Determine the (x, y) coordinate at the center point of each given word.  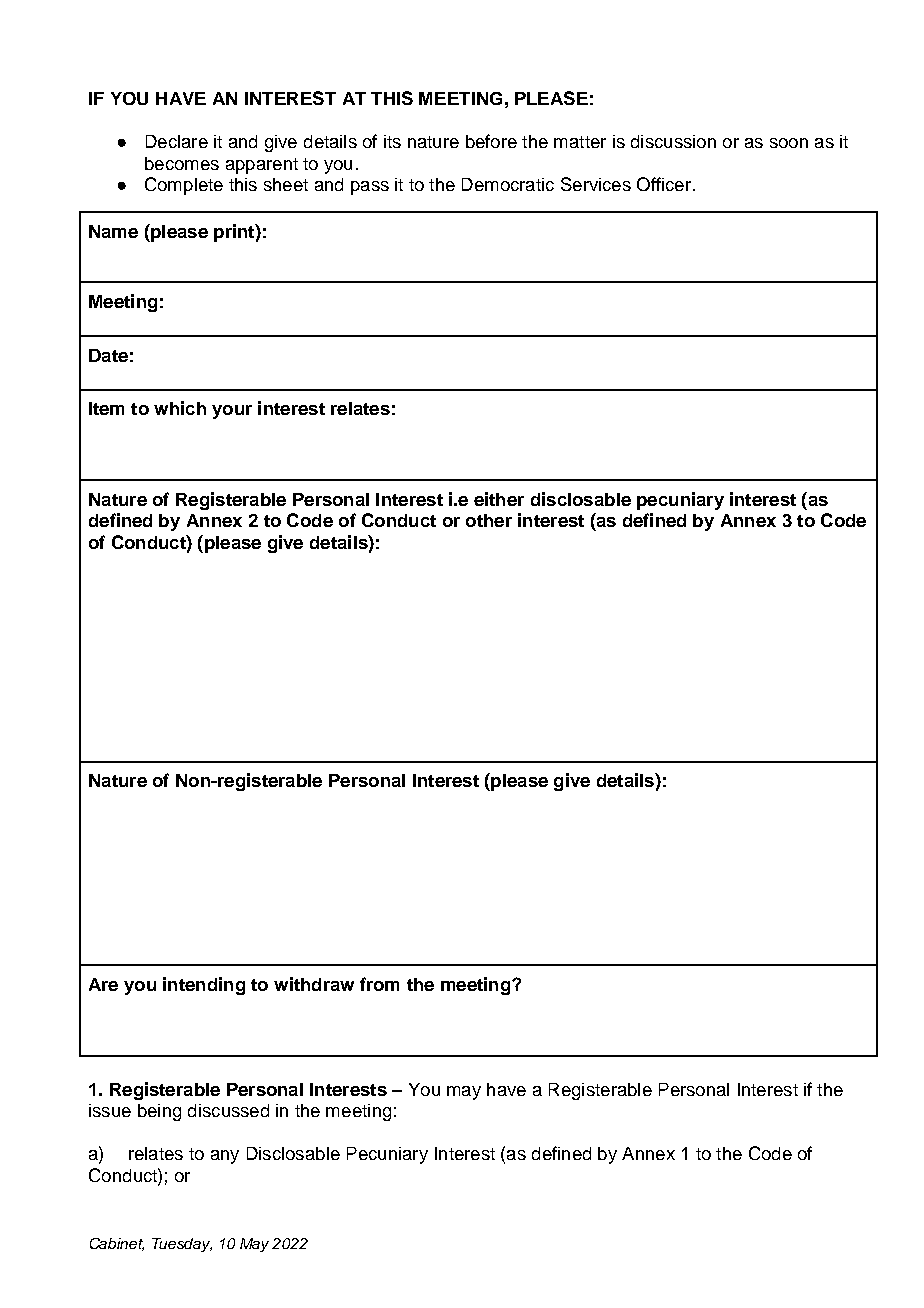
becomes (182, 163)
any (225, 1157)
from (379, 984)
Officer (665, 184)
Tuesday (182, 1245)
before (491, 141)
